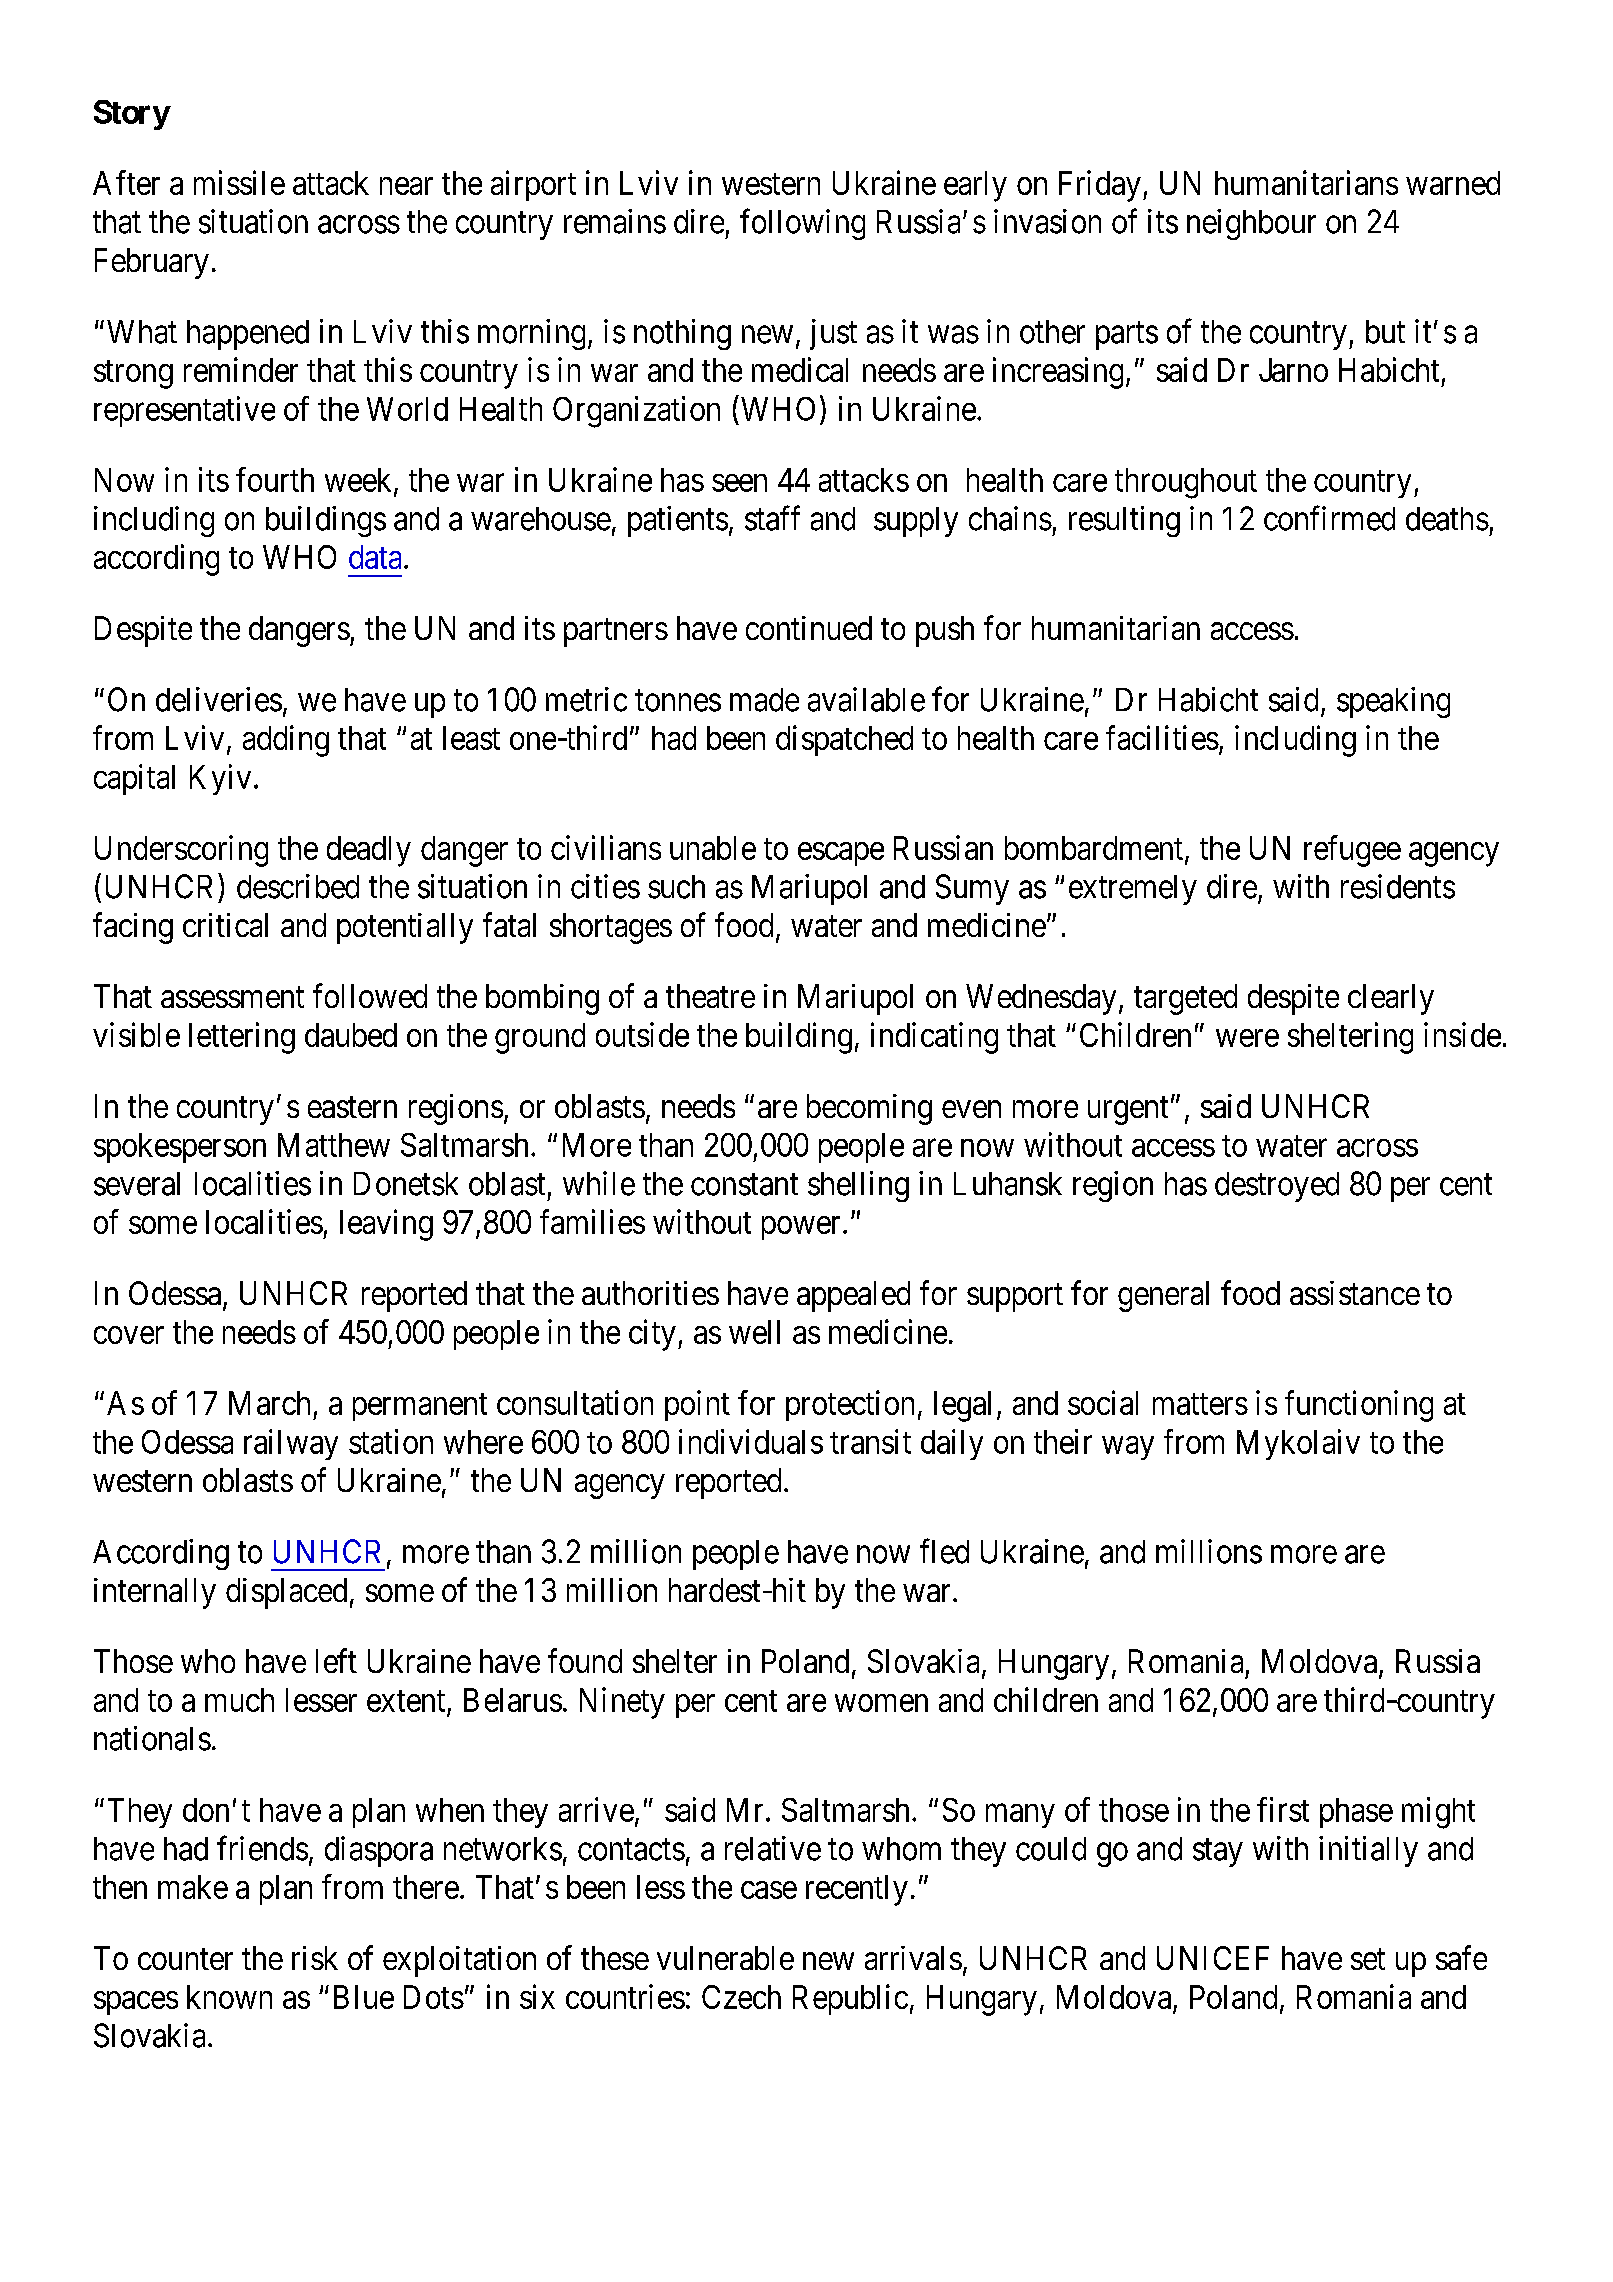  Describe the element at coordinates (802, 224) in the screenshot. I see `following` at that location.
